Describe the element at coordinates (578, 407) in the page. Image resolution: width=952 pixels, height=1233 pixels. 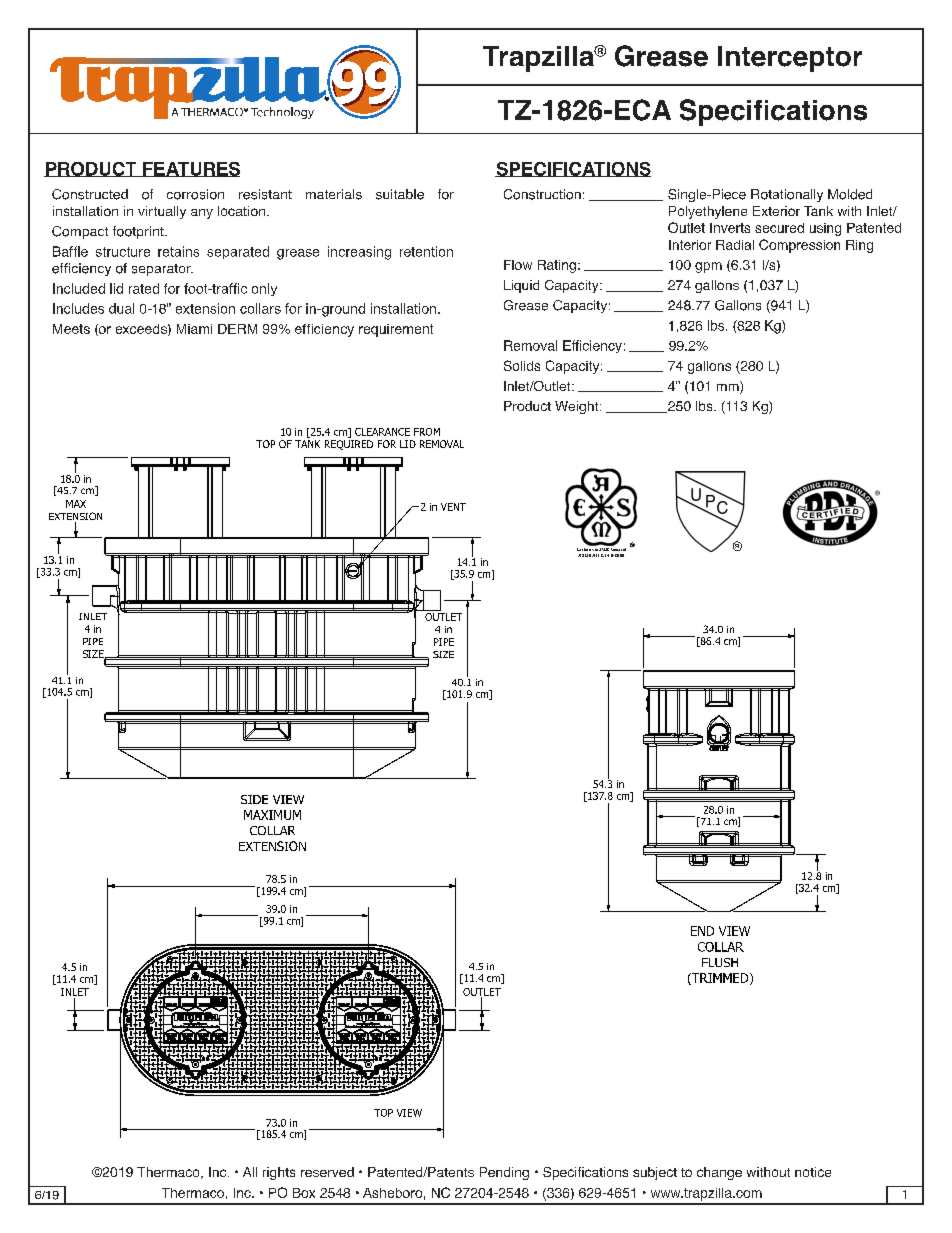
I see `Weight` at that location.
